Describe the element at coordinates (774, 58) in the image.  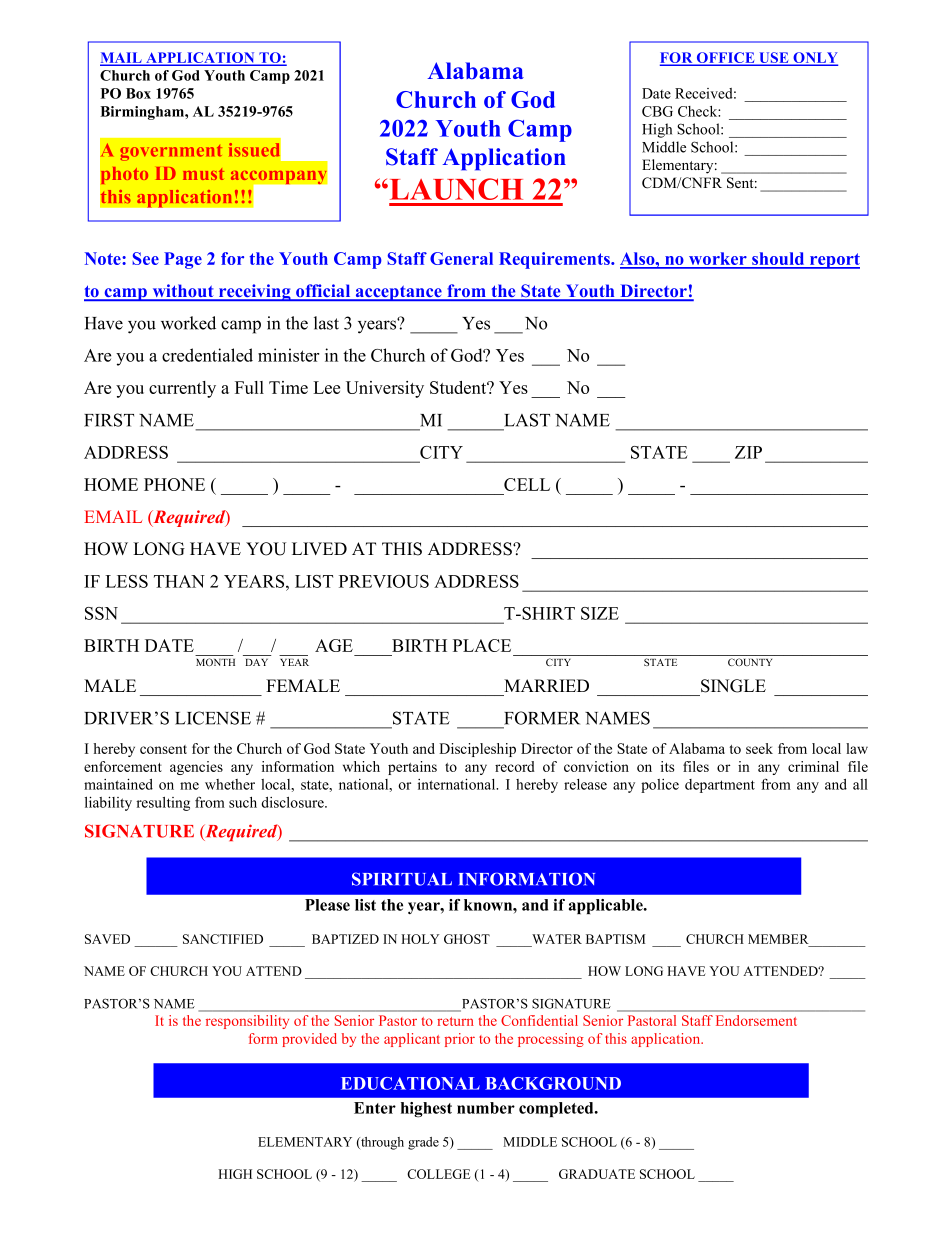
I see `USE` at that location.
